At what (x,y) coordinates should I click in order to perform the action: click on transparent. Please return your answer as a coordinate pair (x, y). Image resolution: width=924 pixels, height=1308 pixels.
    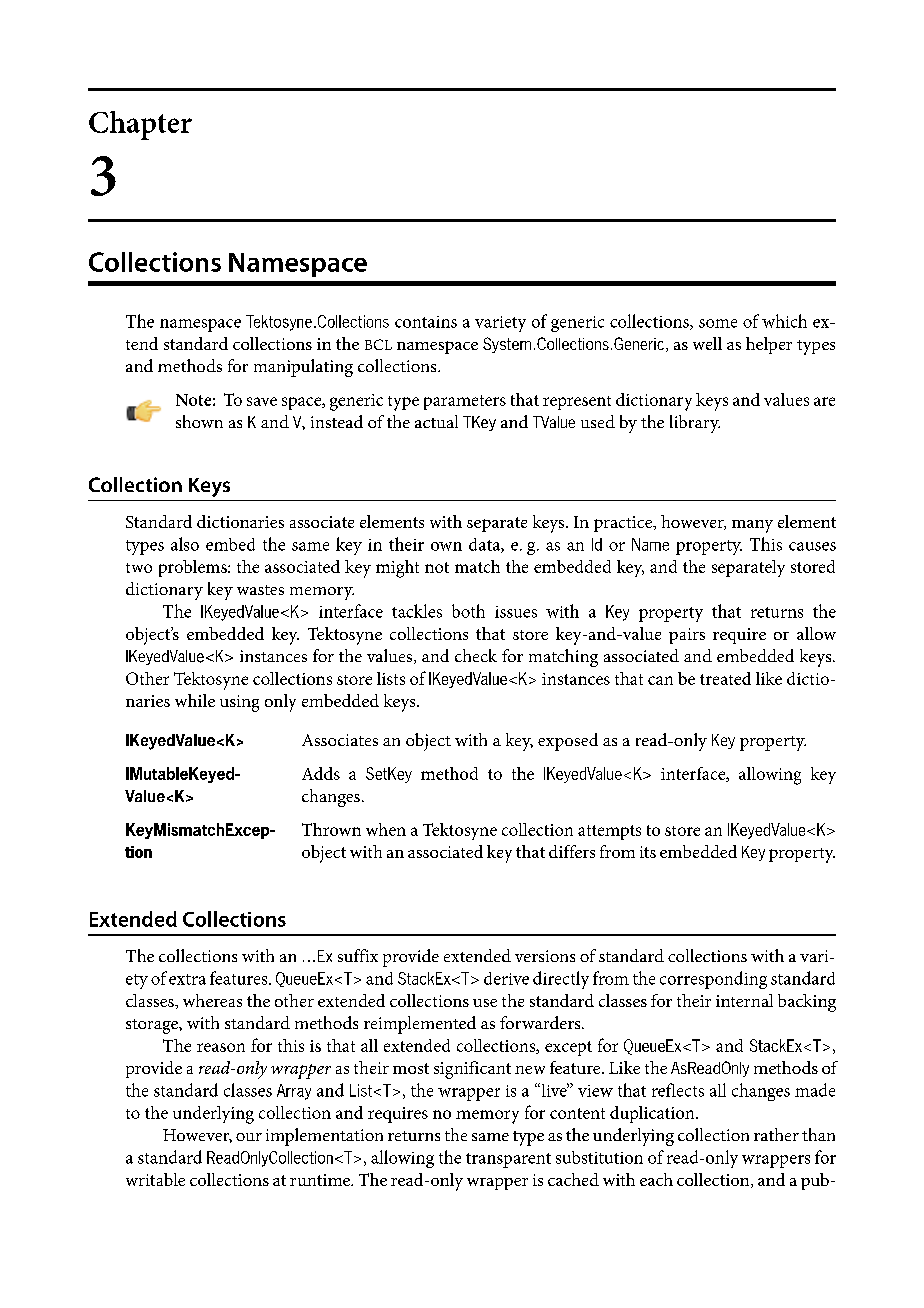
    Looking at the image, I should click on (508, 1160).
